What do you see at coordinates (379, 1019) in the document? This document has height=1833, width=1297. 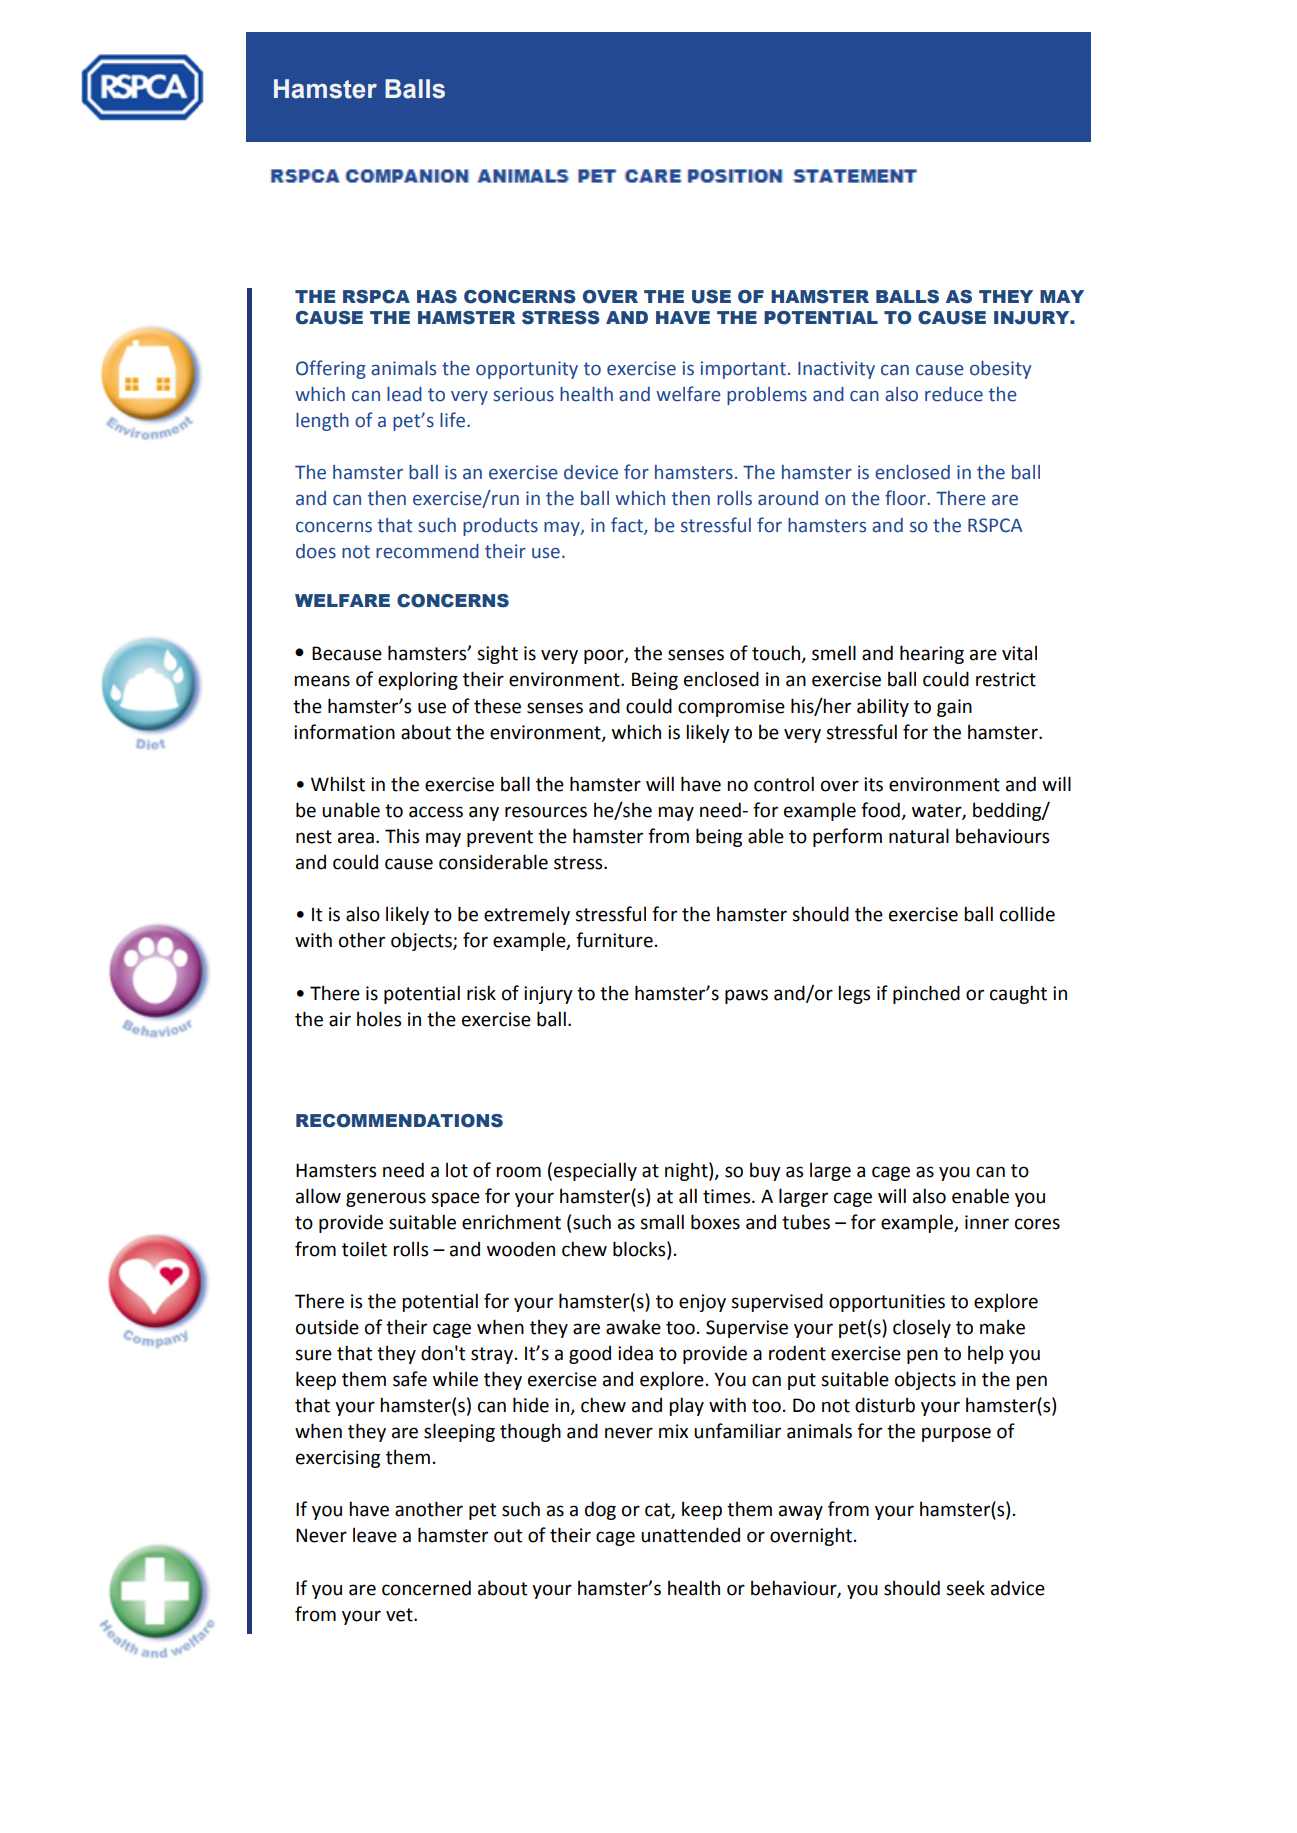 I see `holes` at bounding box center [379, 1019].
